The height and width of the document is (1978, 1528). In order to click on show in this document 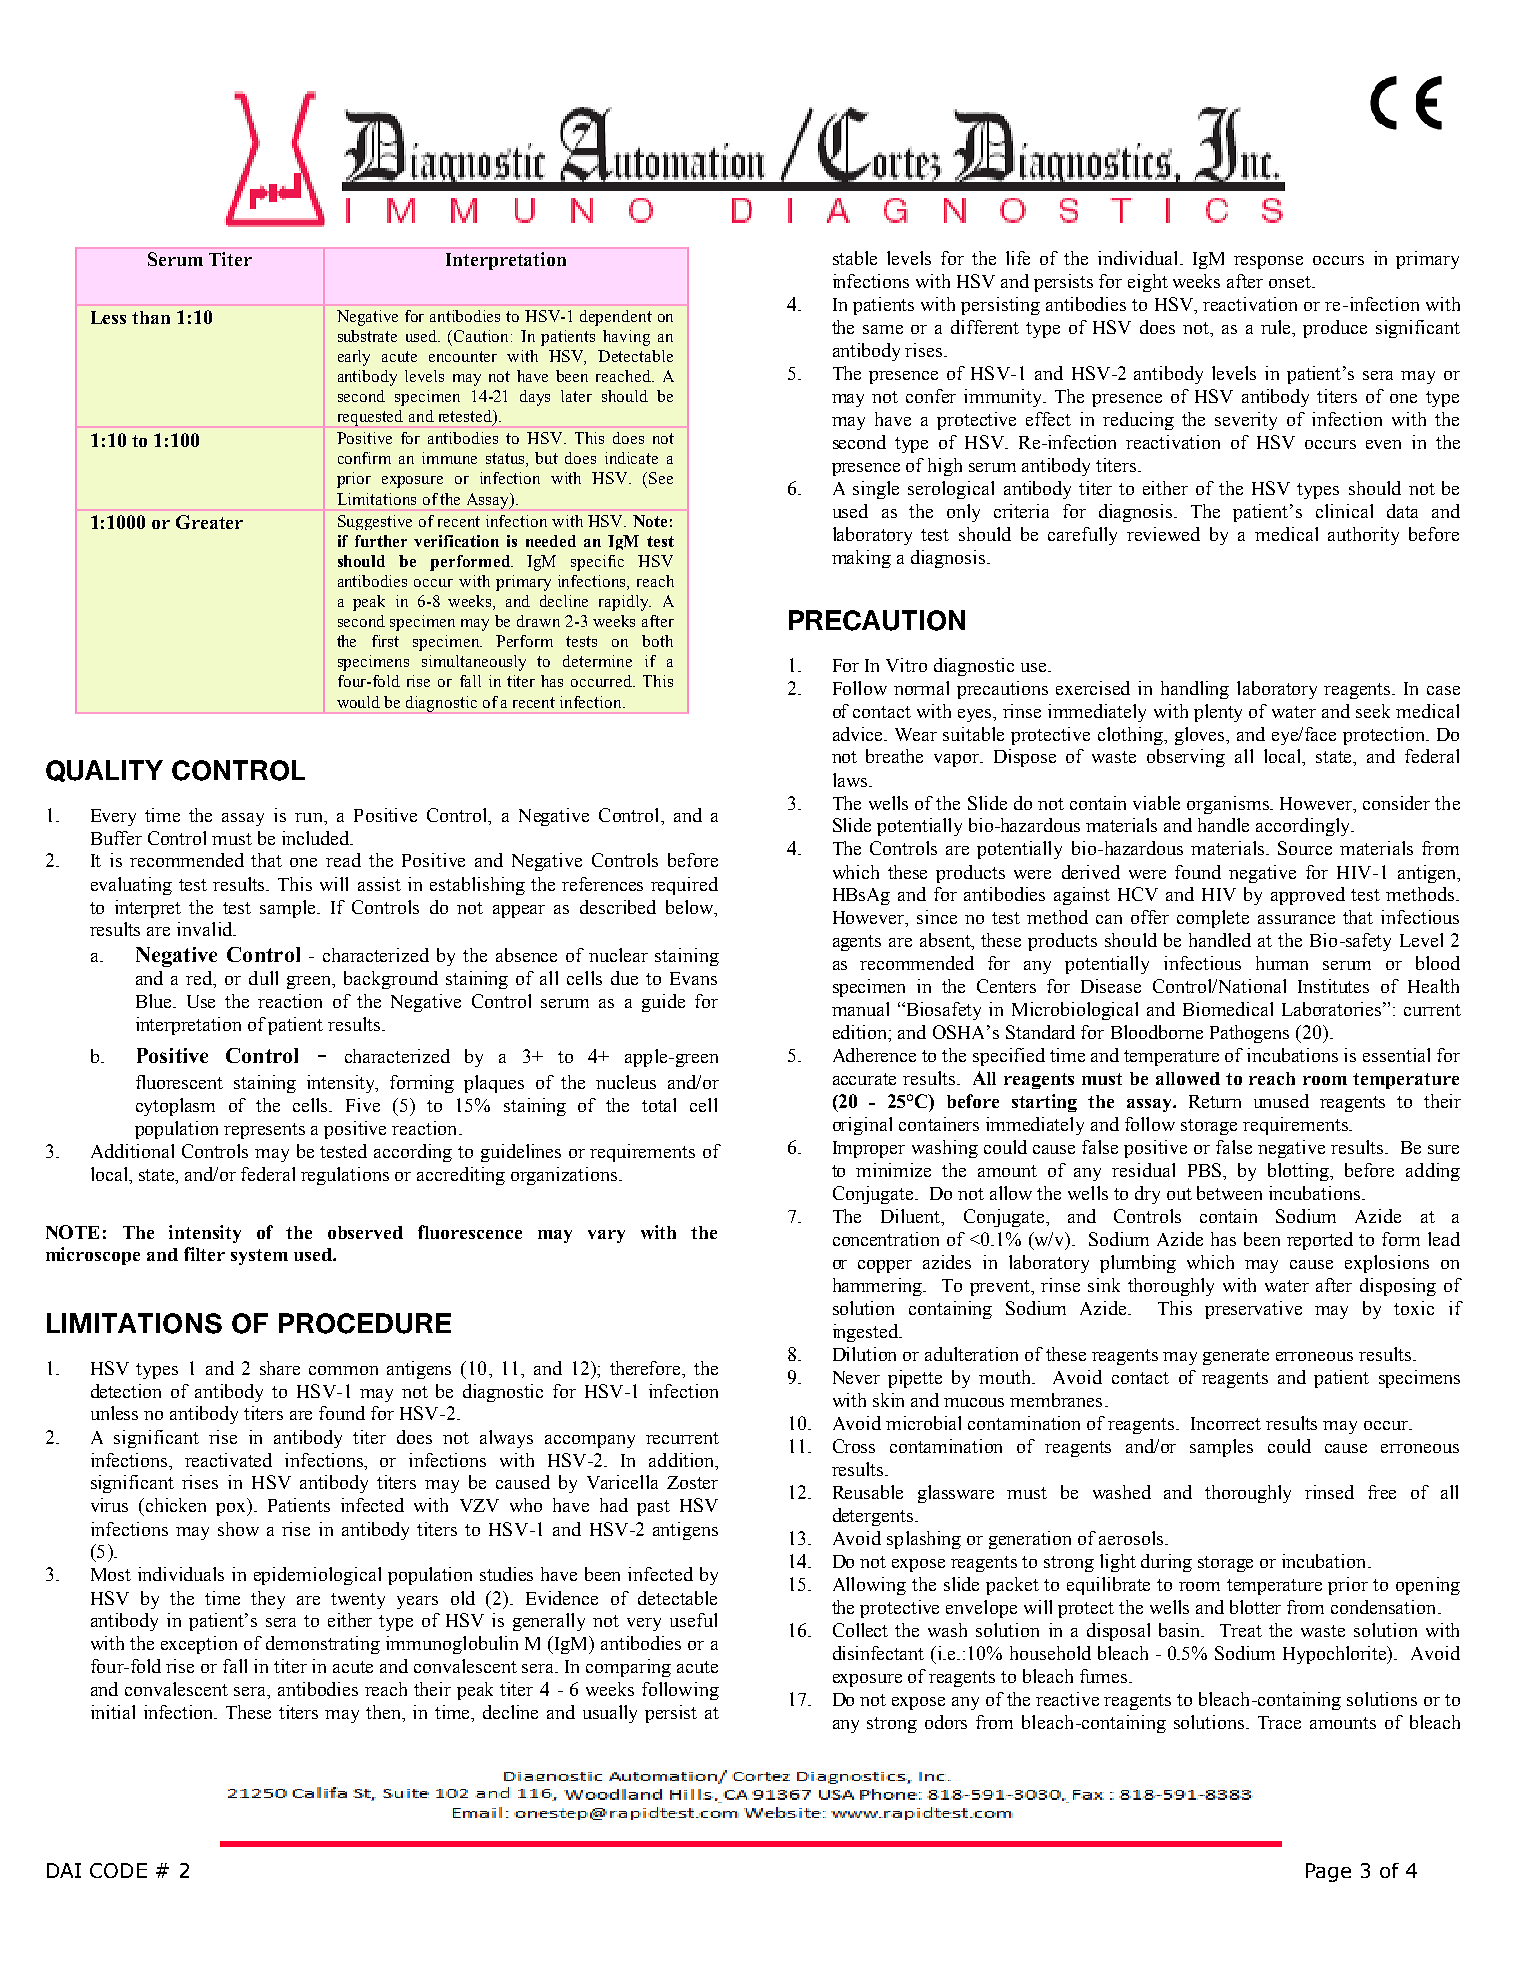, I will do `click(238, 1529)`.
